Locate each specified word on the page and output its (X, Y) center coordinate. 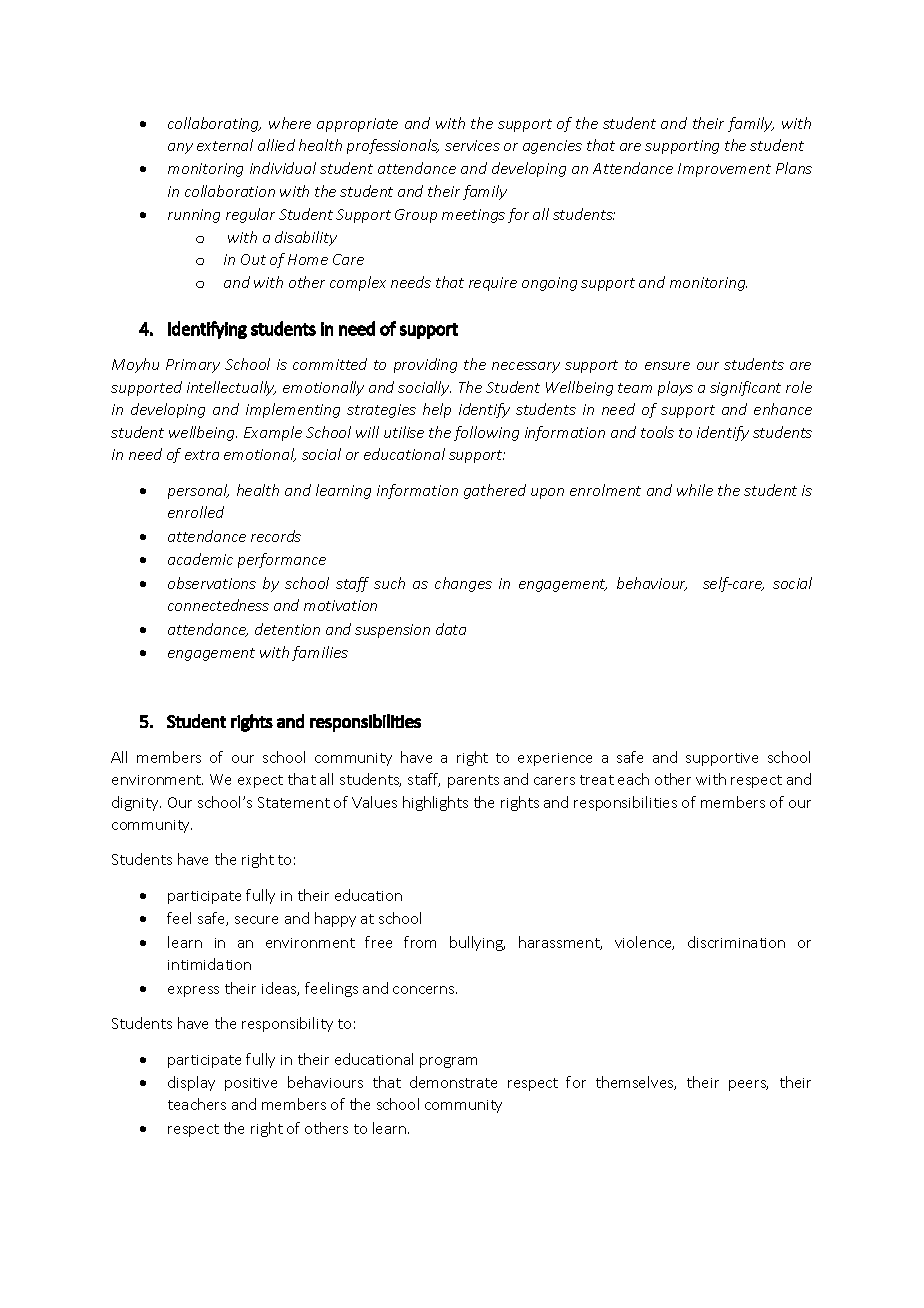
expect (260, 781)
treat (597, 780)
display (191, 1083)
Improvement (724, 170)
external (225, 145)
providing (425, 365)
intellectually (231, 388)
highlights (435, 803)
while (695, 490)
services (472, 145)
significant (745, 388)
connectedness (218, 605)
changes (463, 584)
